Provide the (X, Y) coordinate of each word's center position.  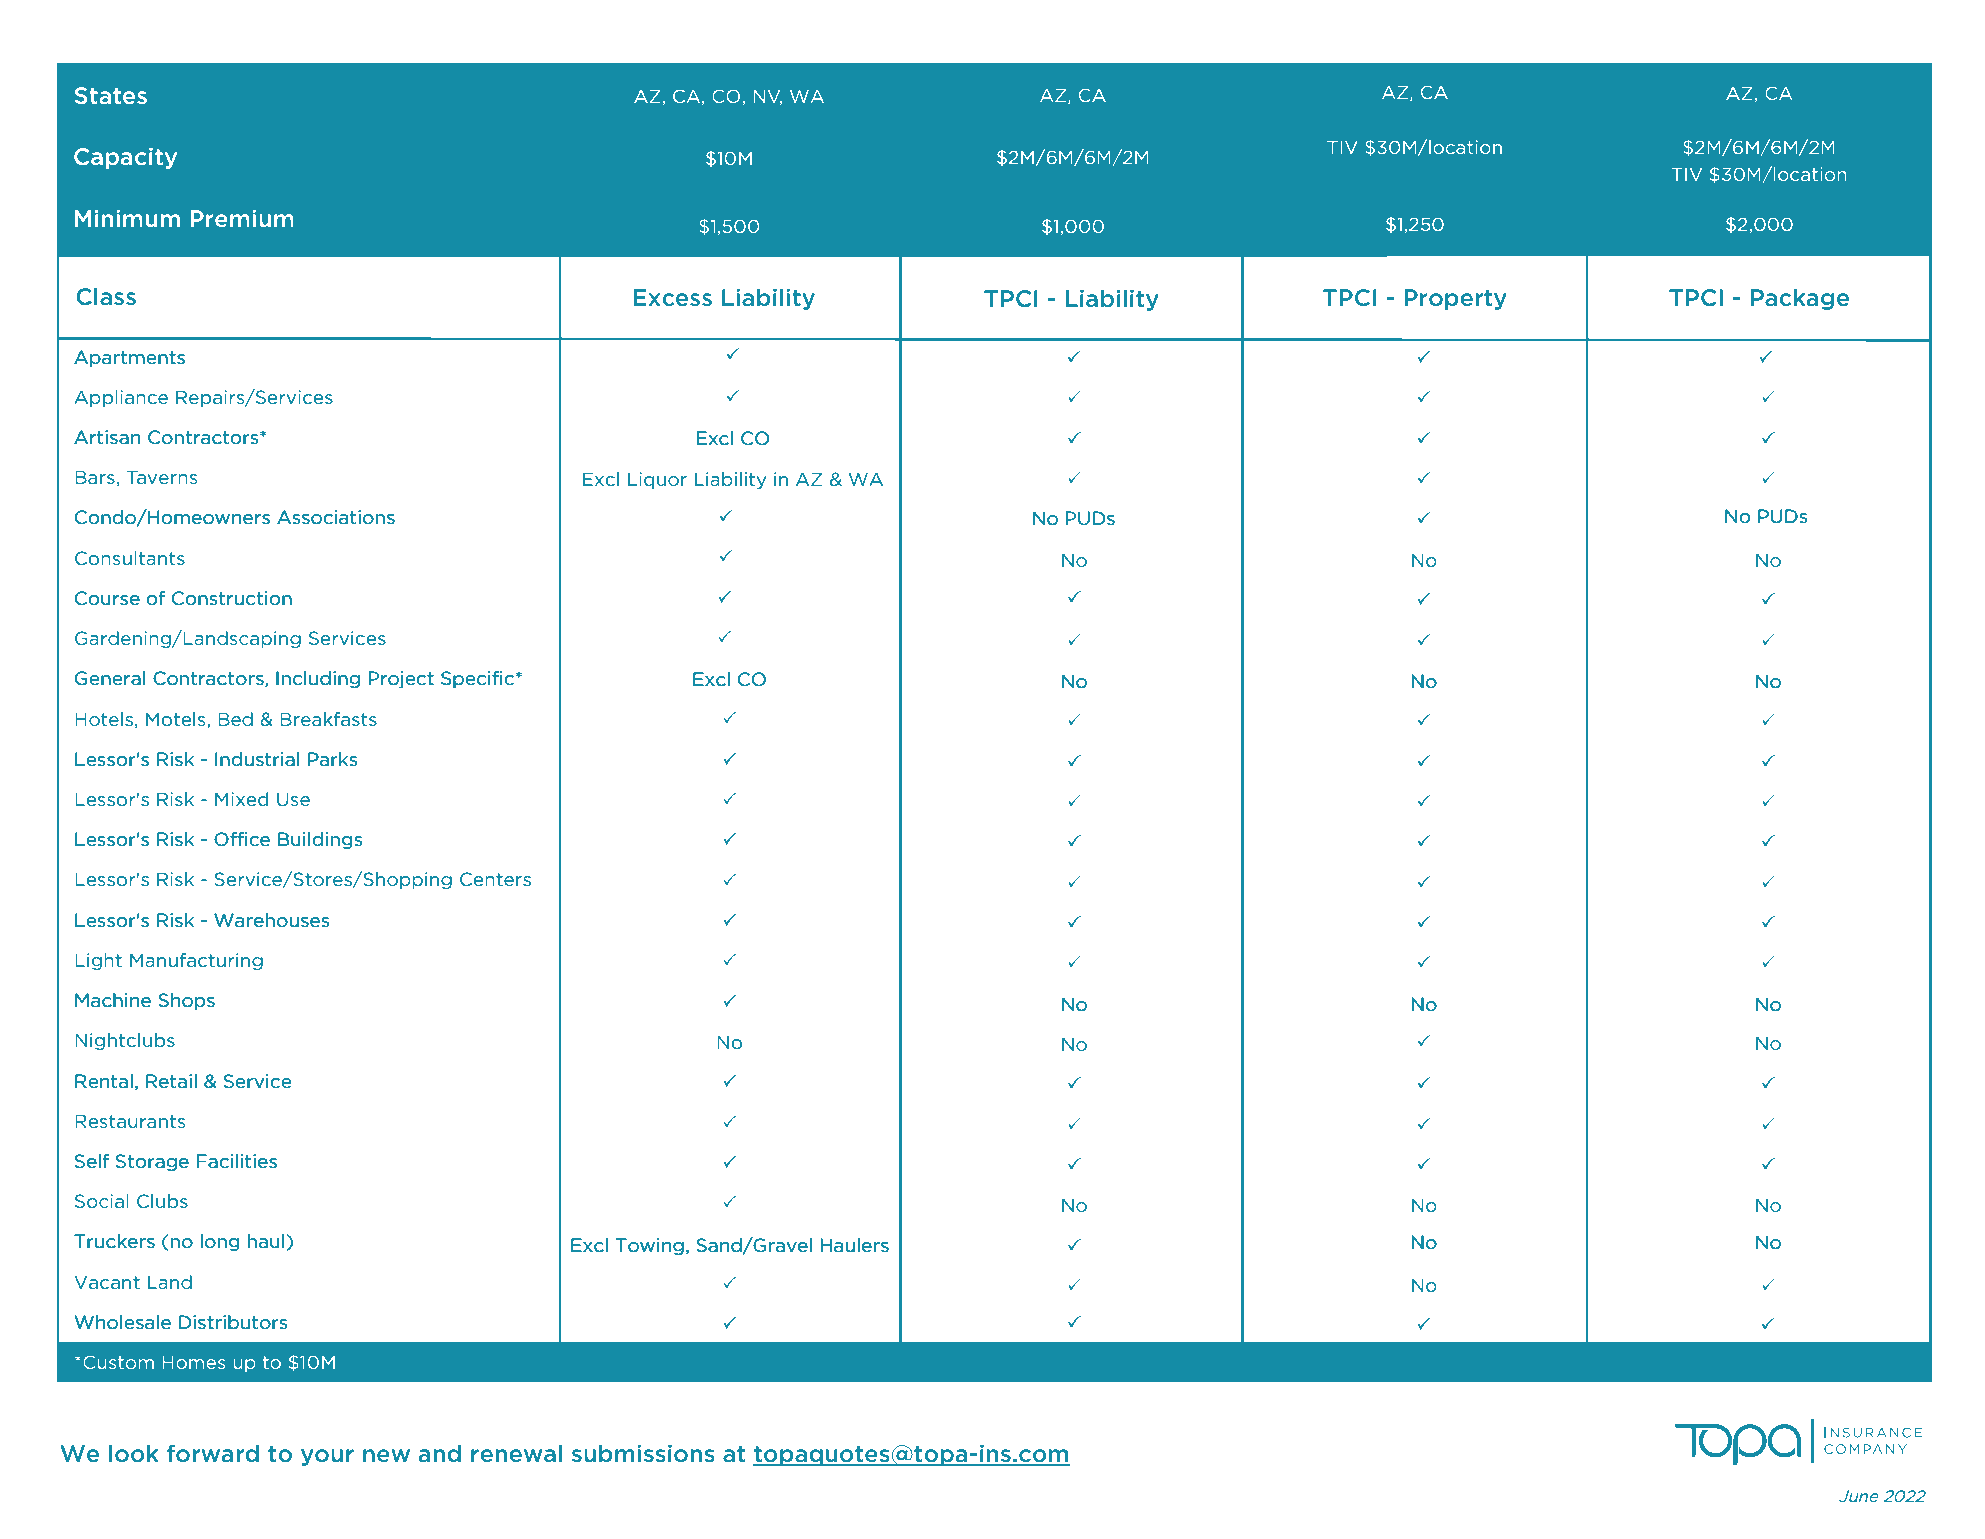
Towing (650, 1246)
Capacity (125, 158)
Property (1455, 299)
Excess (673, 297)
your (327, 1457)
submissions (643, 1453)
